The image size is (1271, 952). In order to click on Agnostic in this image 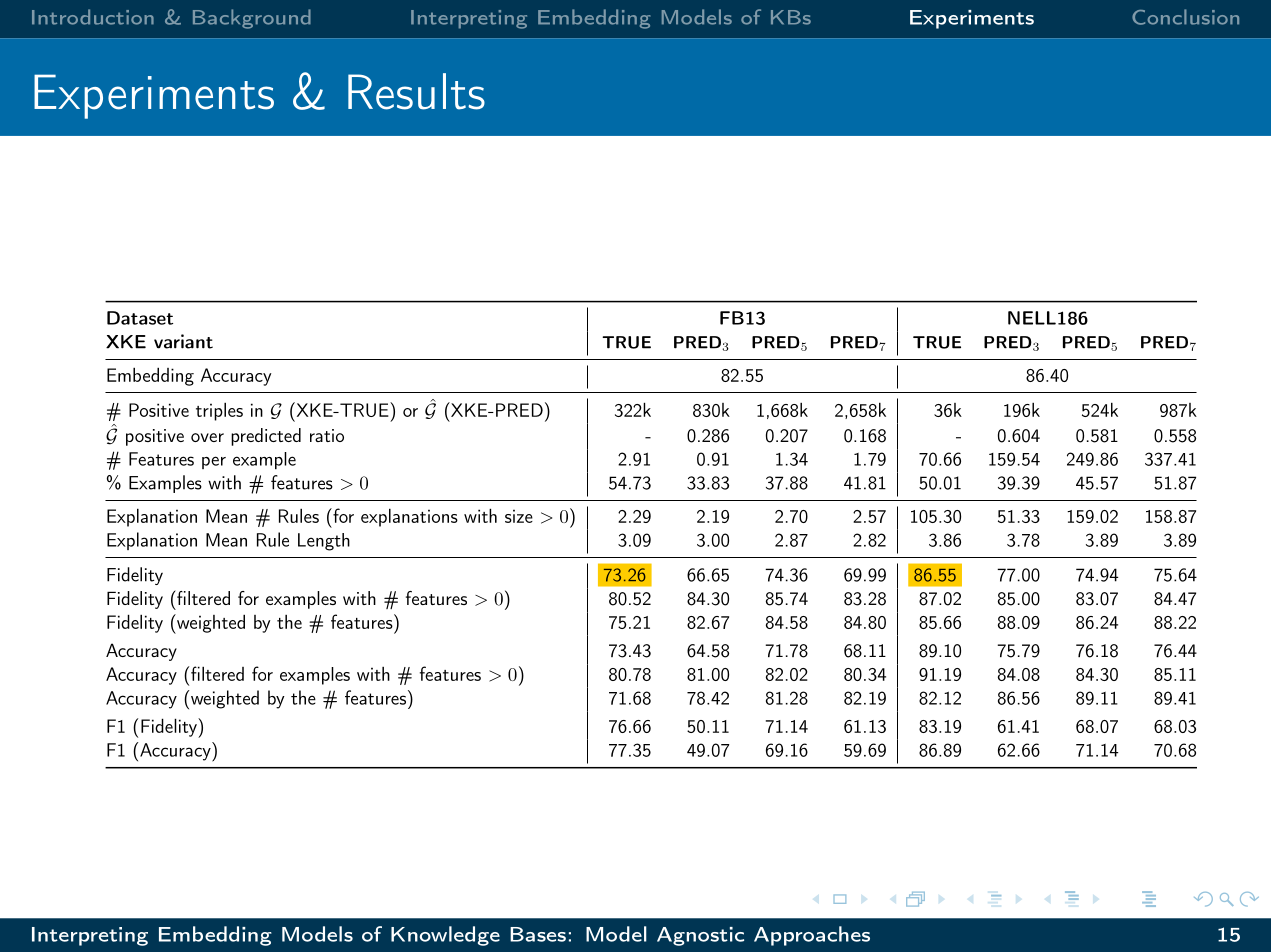, I will do `click(700, 936)`.
